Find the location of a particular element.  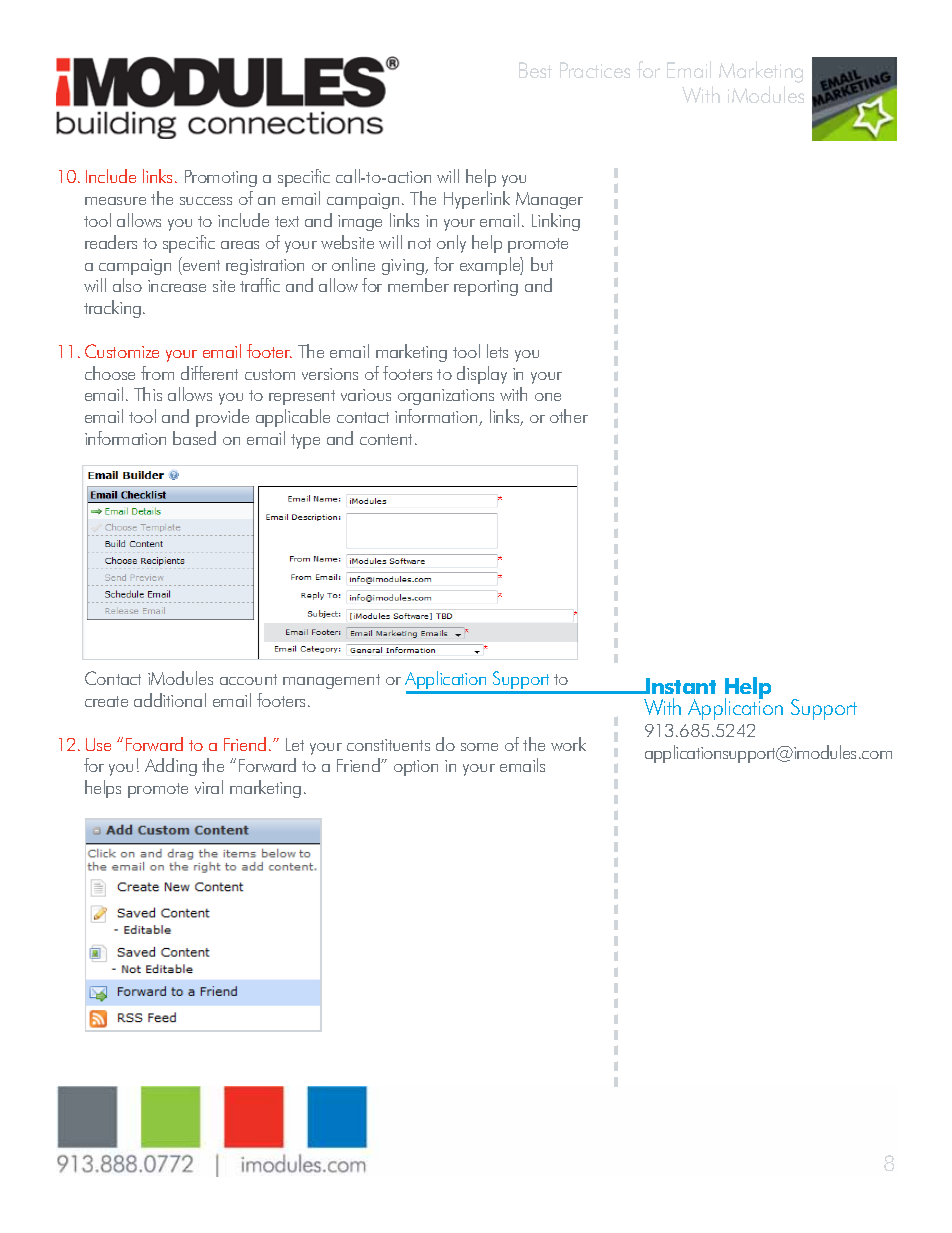

Adding is located at coordinates (171, 767).
